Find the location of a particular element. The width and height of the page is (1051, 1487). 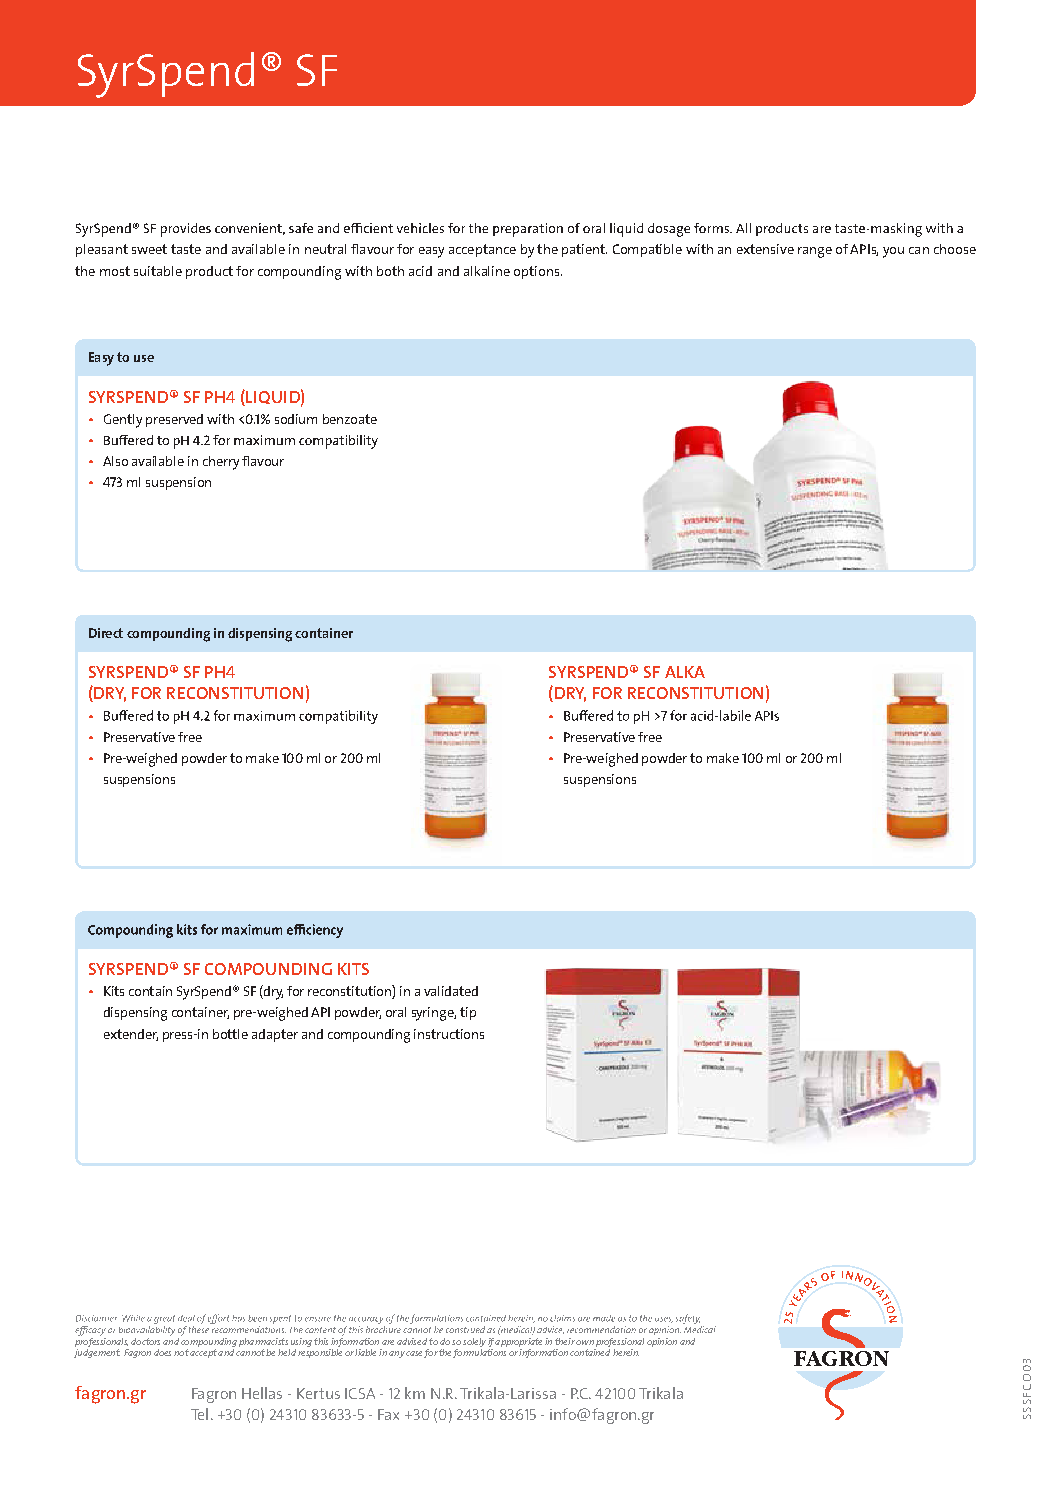

Direct is located at coordinates (106, 633).
